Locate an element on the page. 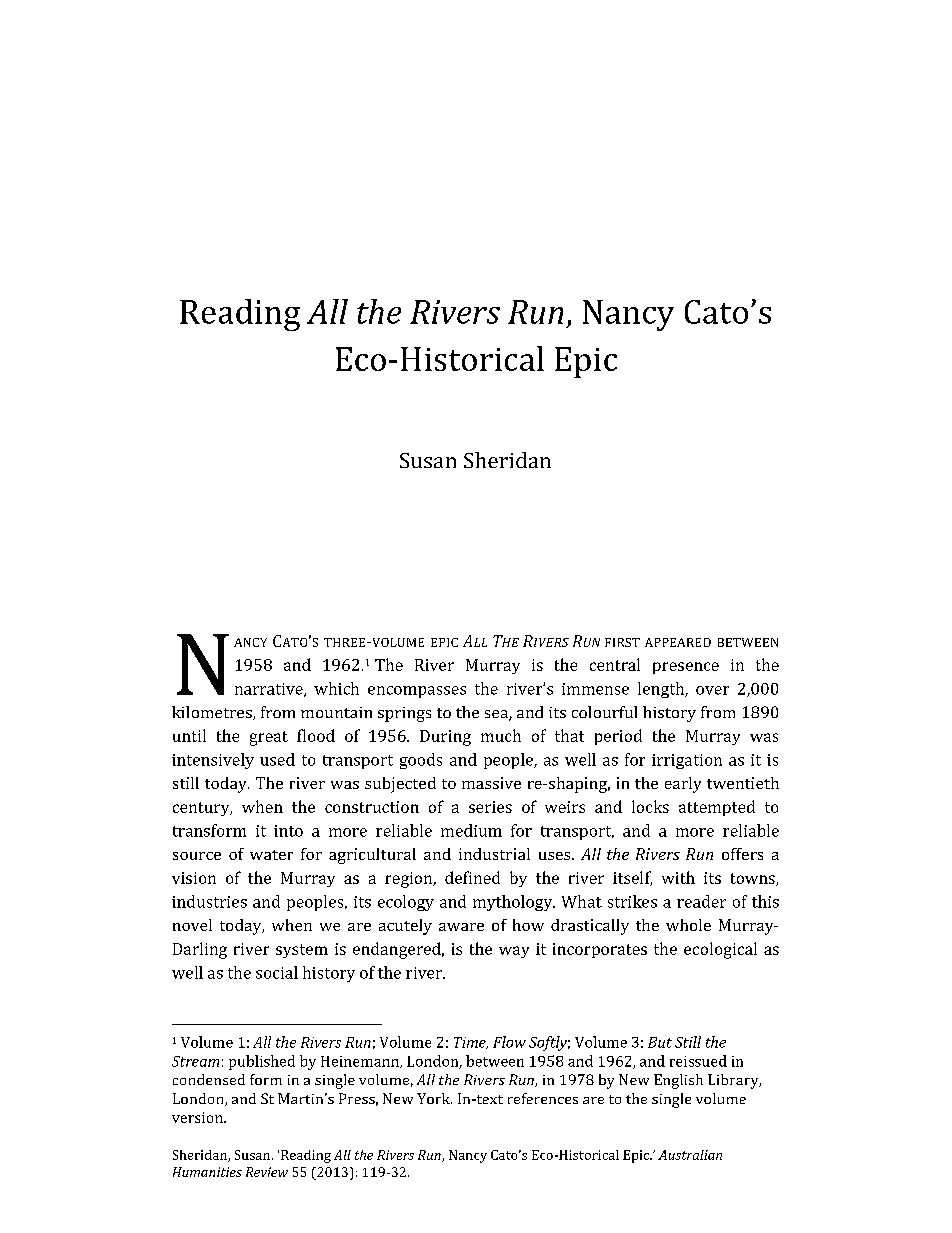 The width and height of the document is (952, 1233). Review is located at coordinates (267, 1172).
